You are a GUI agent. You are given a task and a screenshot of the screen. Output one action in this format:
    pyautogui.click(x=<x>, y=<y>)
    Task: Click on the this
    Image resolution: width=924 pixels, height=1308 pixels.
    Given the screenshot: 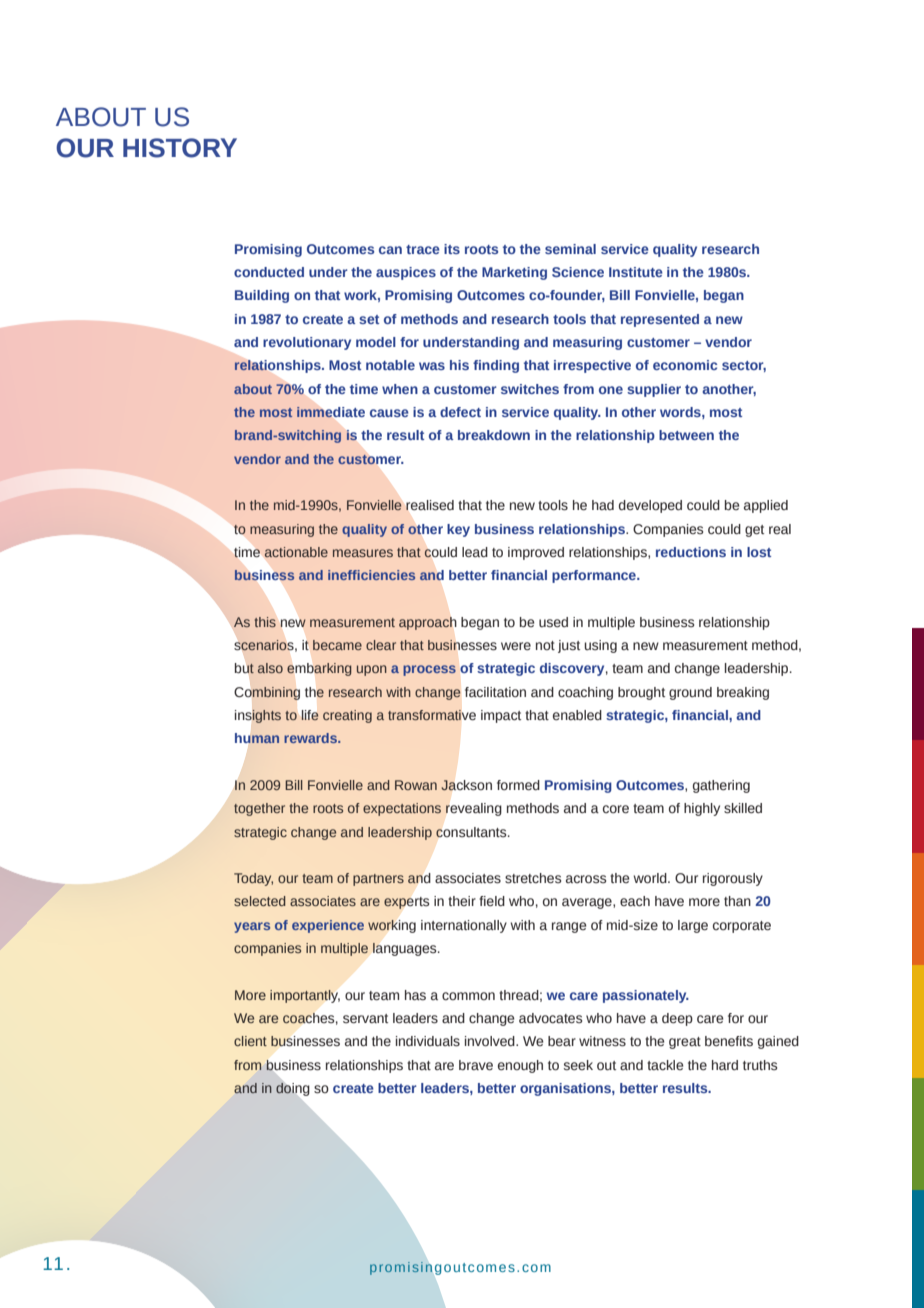 What is the action you would take?
    pyautogui.click(x=265, y=622)
